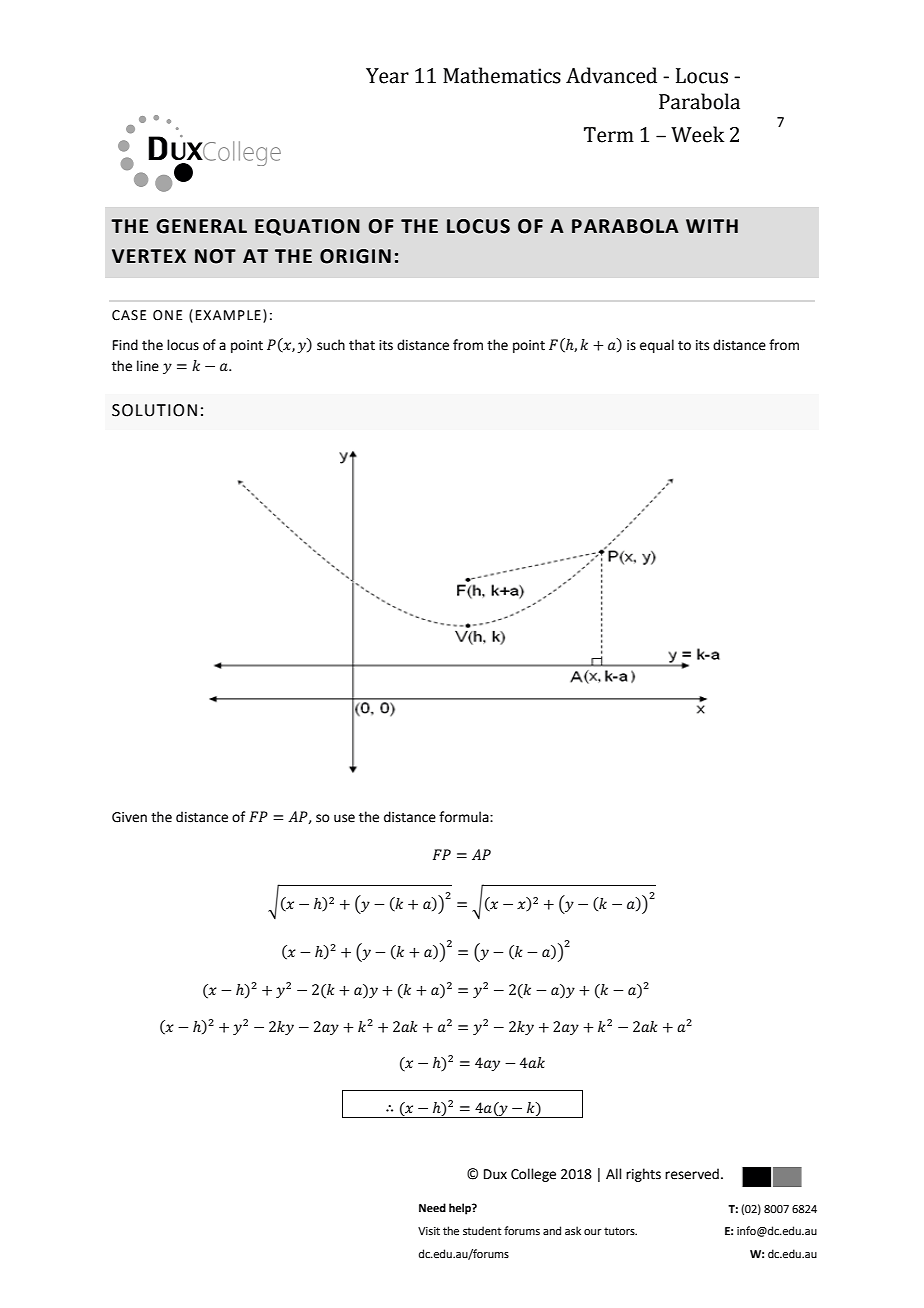 Image resolution: width=924 pixels, height=1308 pixels. Describe the element at coordinates (609, 135) in the screenshot. I see `Term` at that location.
